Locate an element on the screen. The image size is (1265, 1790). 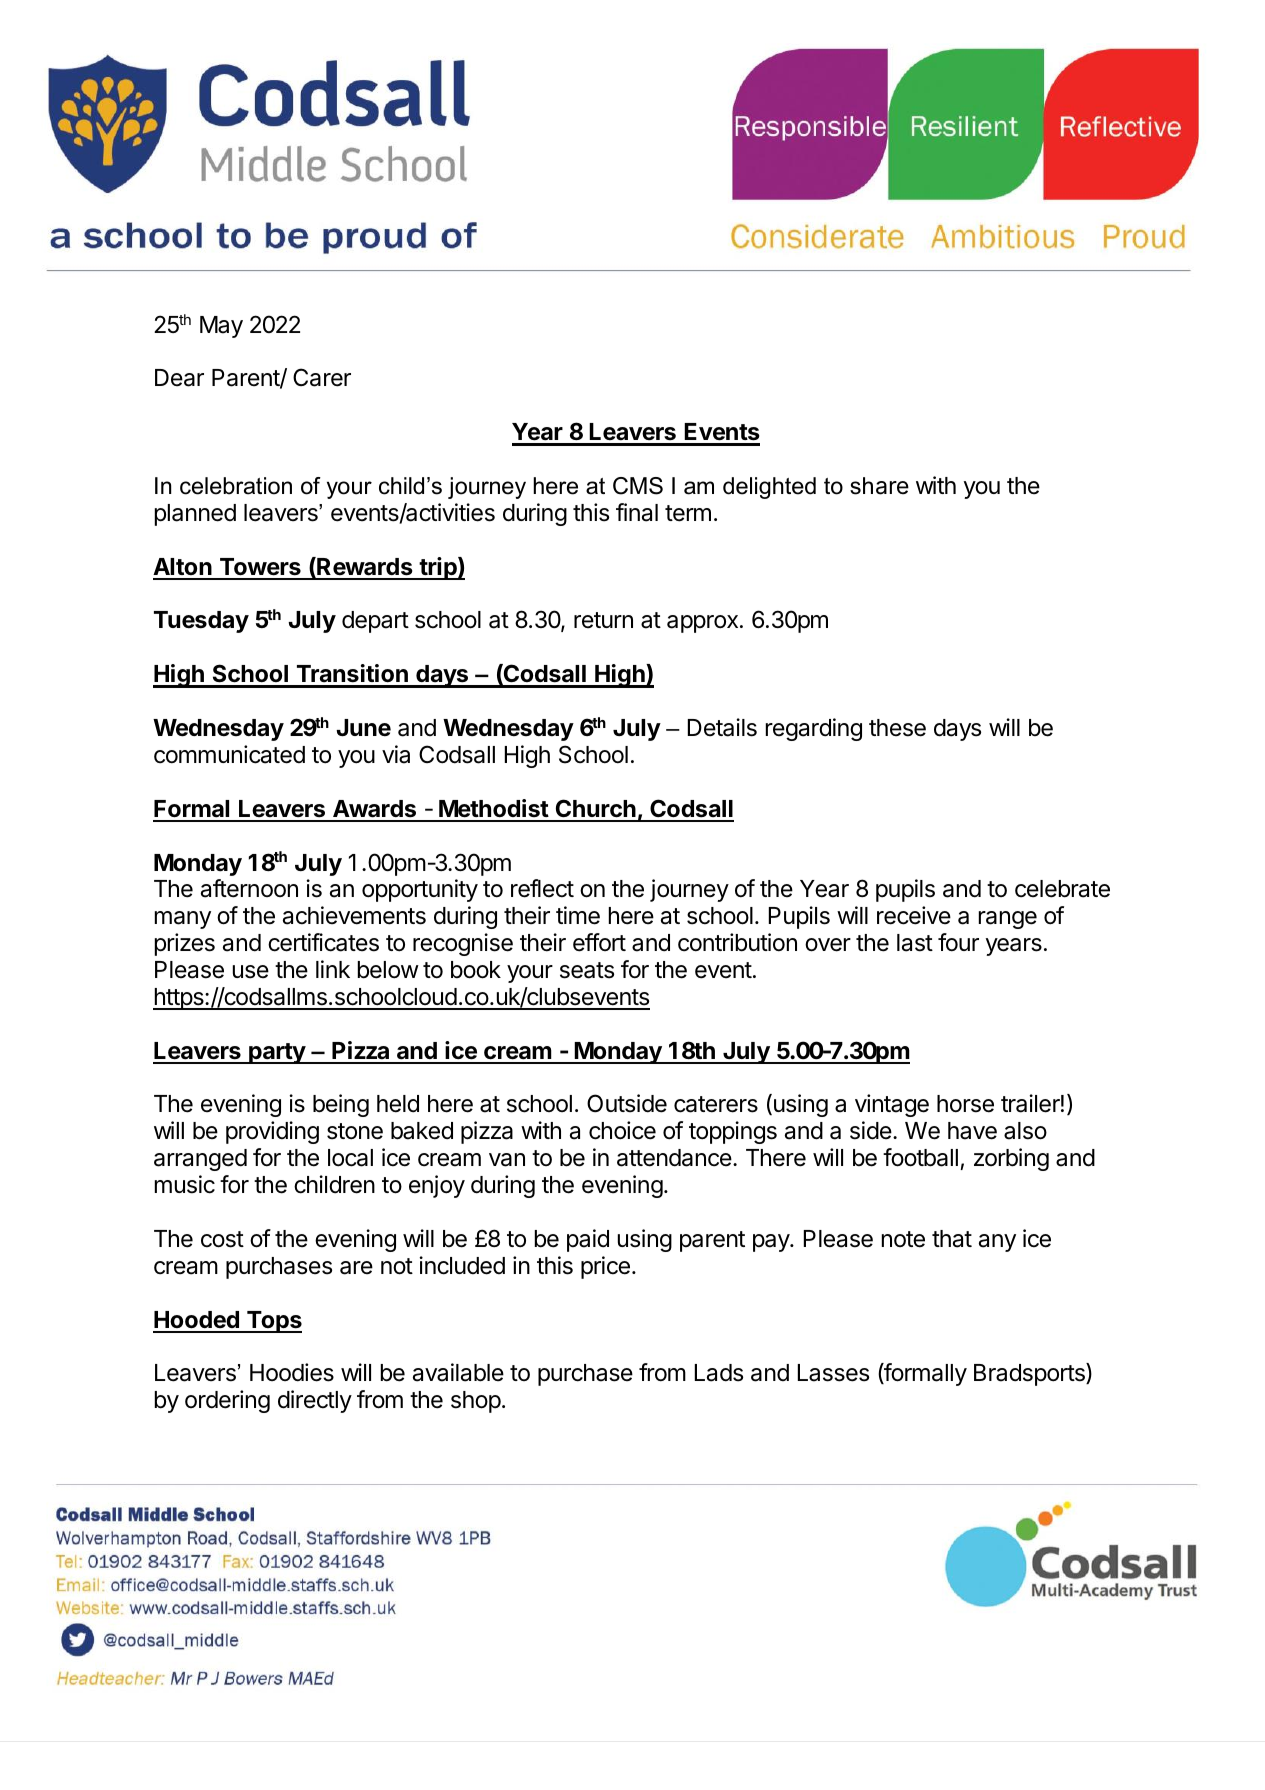
share is located at coordinates (879, 486).
